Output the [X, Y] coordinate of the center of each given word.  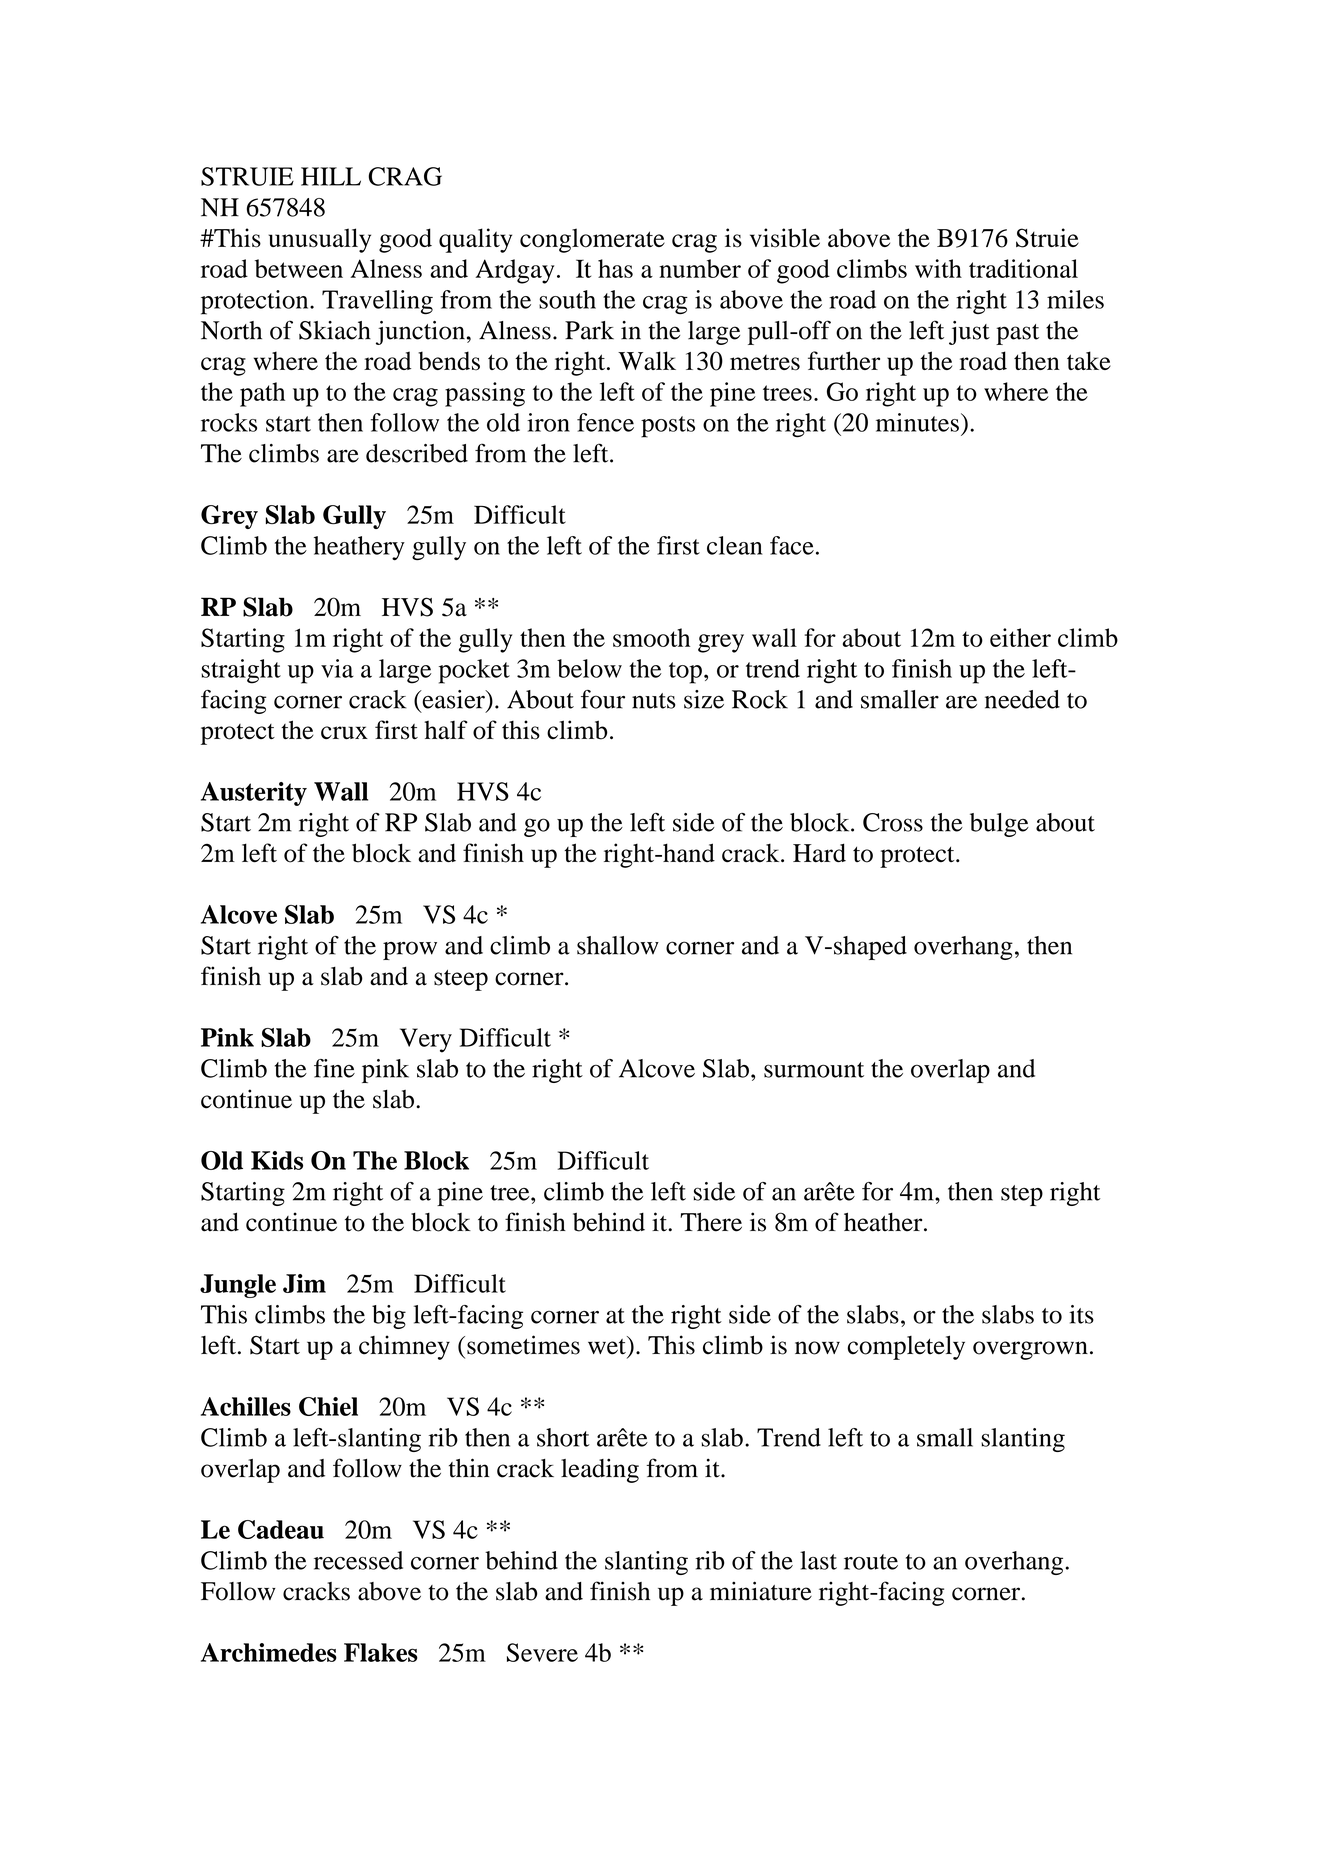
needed [1022, 699]
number [700, 268]
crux [344, 732]
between [299, 268]
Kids [277, 1160]
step [1022, 1195]
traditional [1023, 268]
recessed [358, 1560]
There [711, 1222]
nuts [654, 701]
